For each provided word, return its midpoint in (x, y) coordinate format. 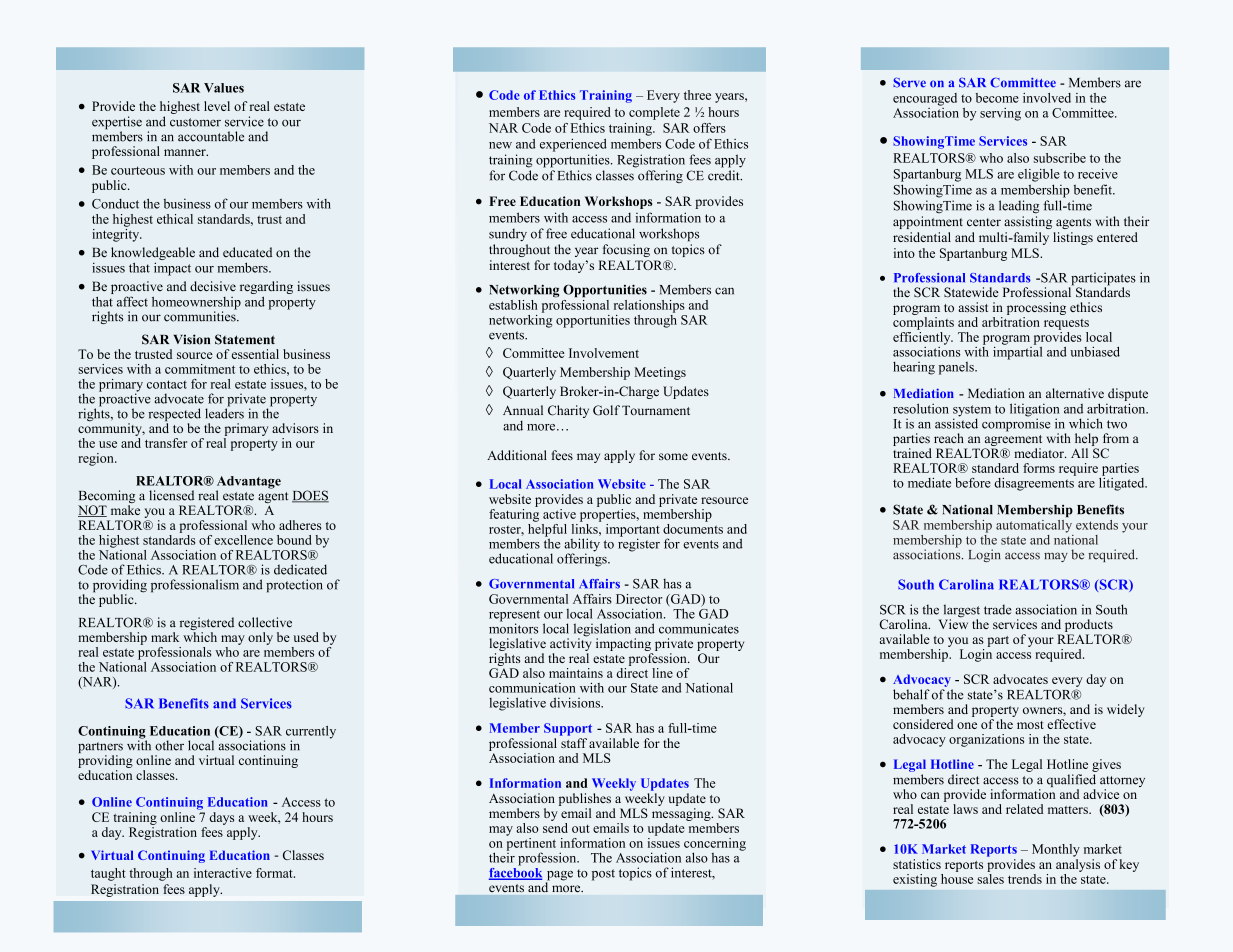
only (260, 638)
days (222, 818)
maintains (576, 673)
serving (1000, 114)
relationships (649, 306)
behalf (911, 694)
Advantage (249, 483)
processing (1036, 308)
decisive (213, 286)
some (673, 456)
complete (654, 113)
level (217, 106)
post (603, 875)
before (973, 482)
